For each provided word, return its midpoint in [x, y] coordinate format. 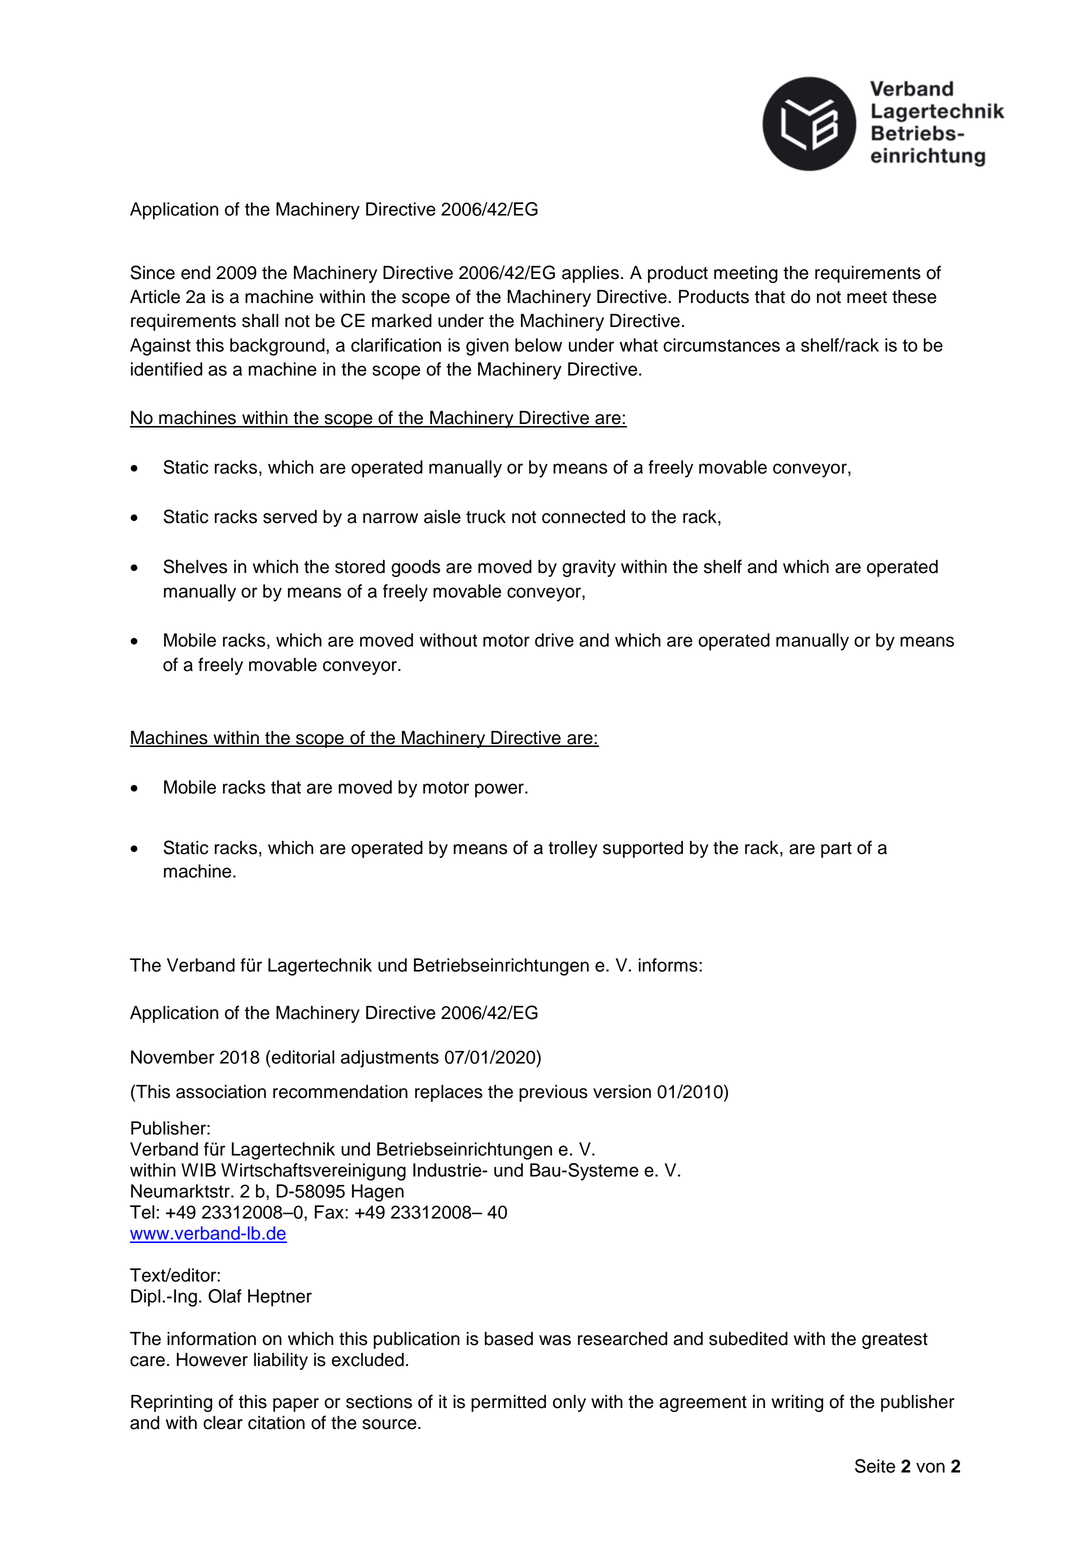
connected [583, 517]
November [173, 1057]
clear [223, 1423]
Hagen [378, 1193]
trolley [572, 849]
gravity [589, 568]
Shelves [195, 566]
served [290, 517]
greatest [895, 1341]
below [538, 345]
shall [260, 321]
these [914, 297]
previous [553, 1093]
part [836, 850]
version [622, 1092]
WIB [198, 1170]
